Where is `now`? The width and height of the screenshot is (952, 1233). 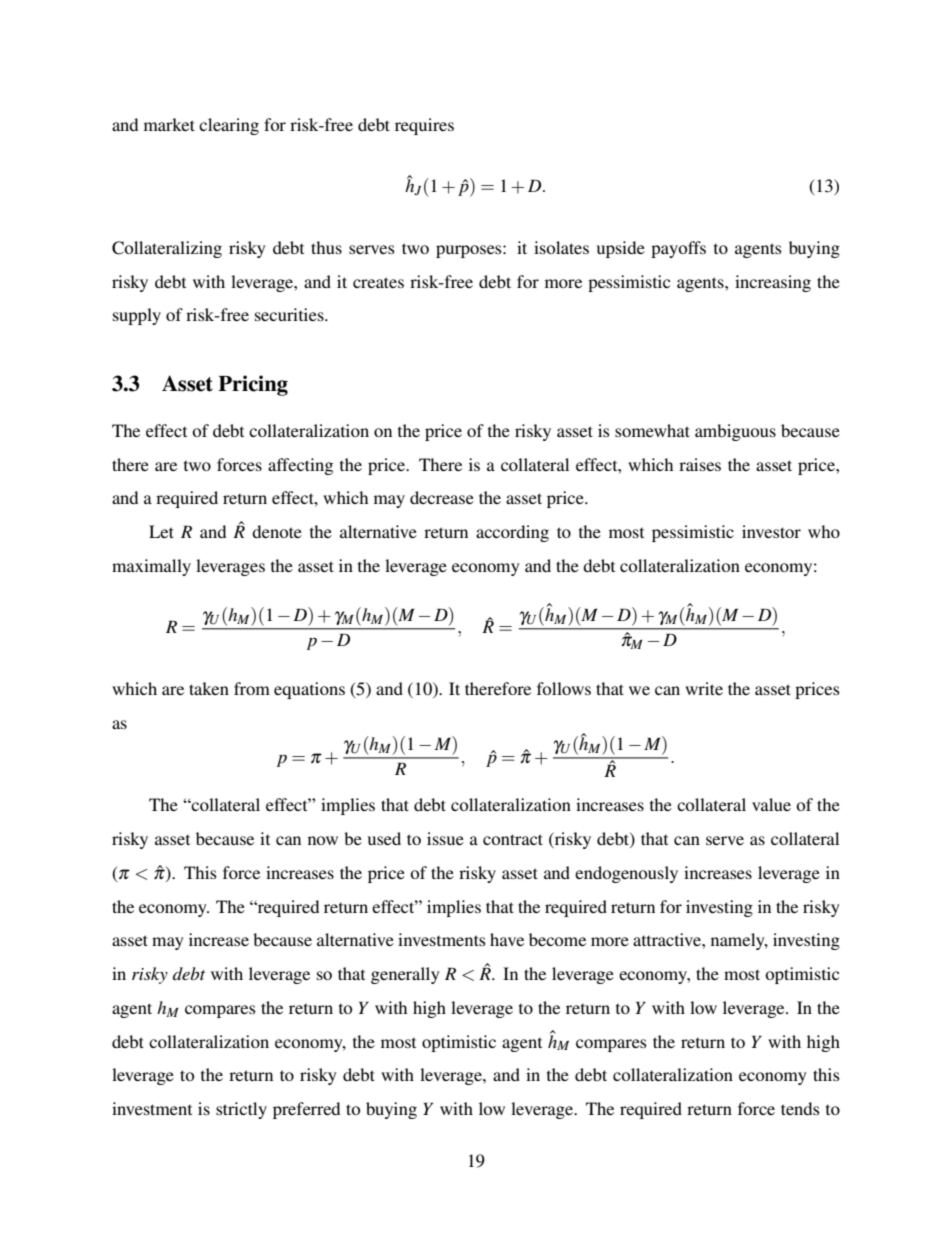
now is located at coordinates (323, 840).
